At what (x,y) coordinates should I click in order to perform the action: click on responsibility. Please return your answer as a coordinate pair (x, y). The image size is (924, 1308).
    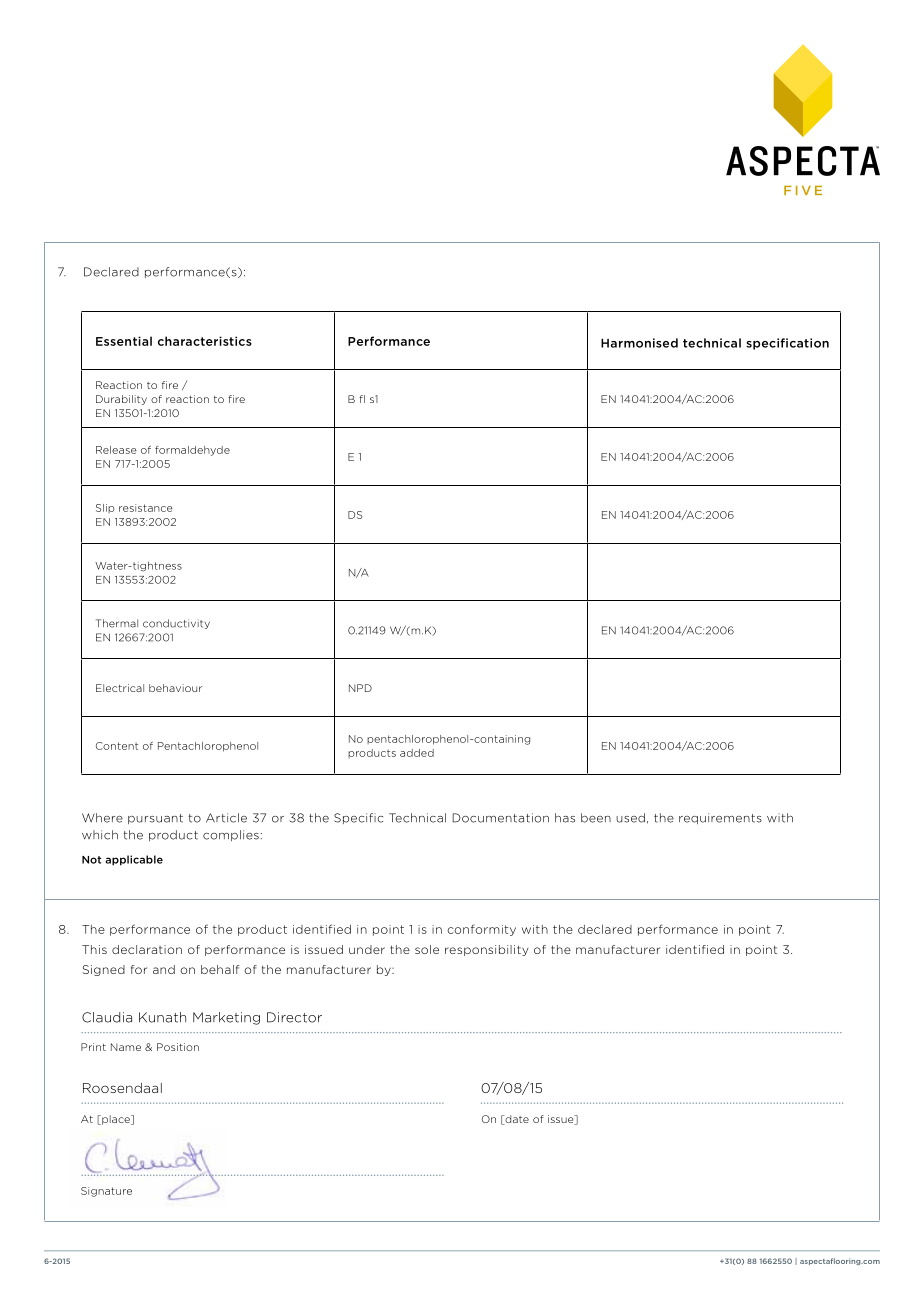
    Looking at the image, I should click on (486, 950).
